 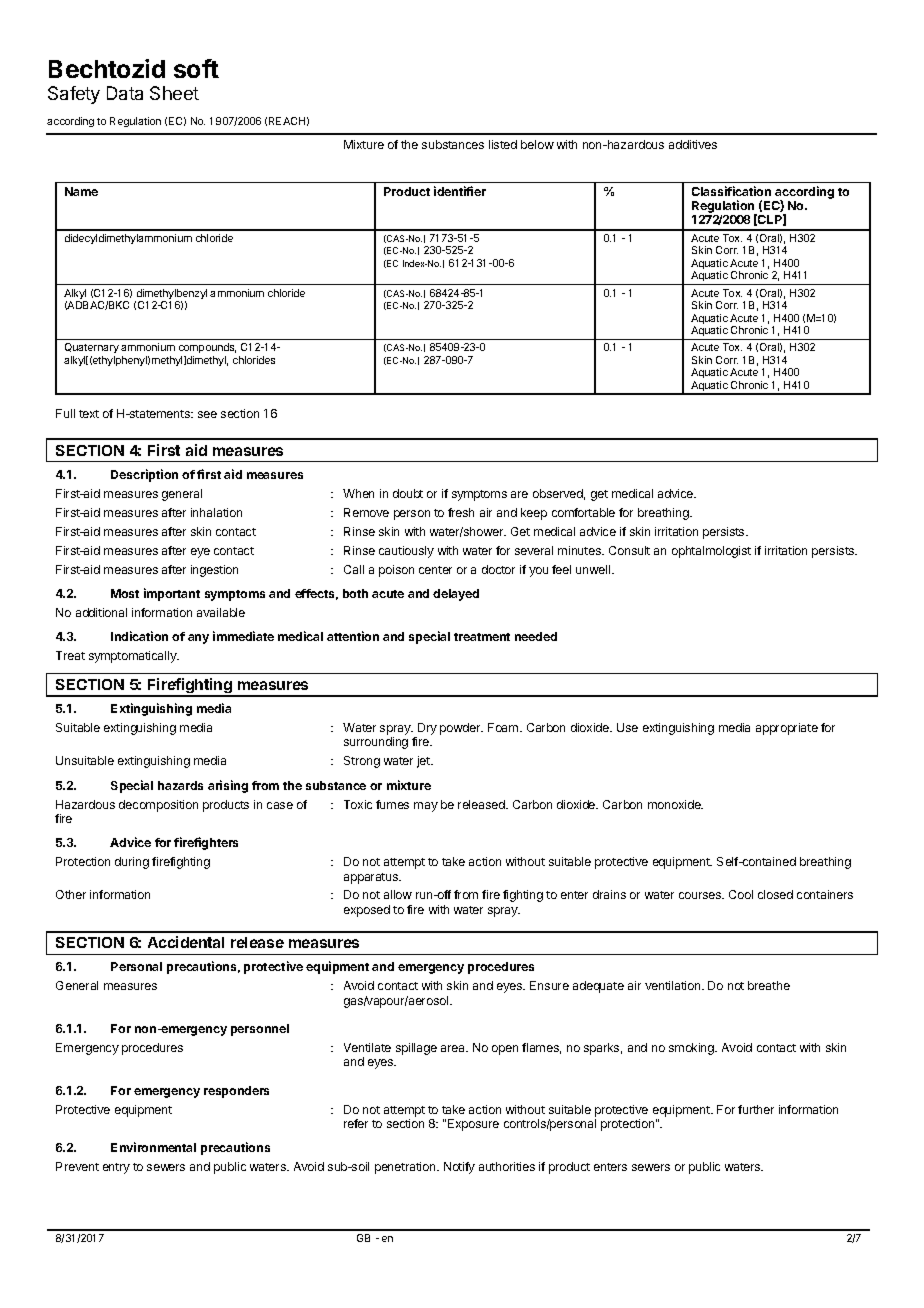 I want to click on may, so click(x=426, y=807).
